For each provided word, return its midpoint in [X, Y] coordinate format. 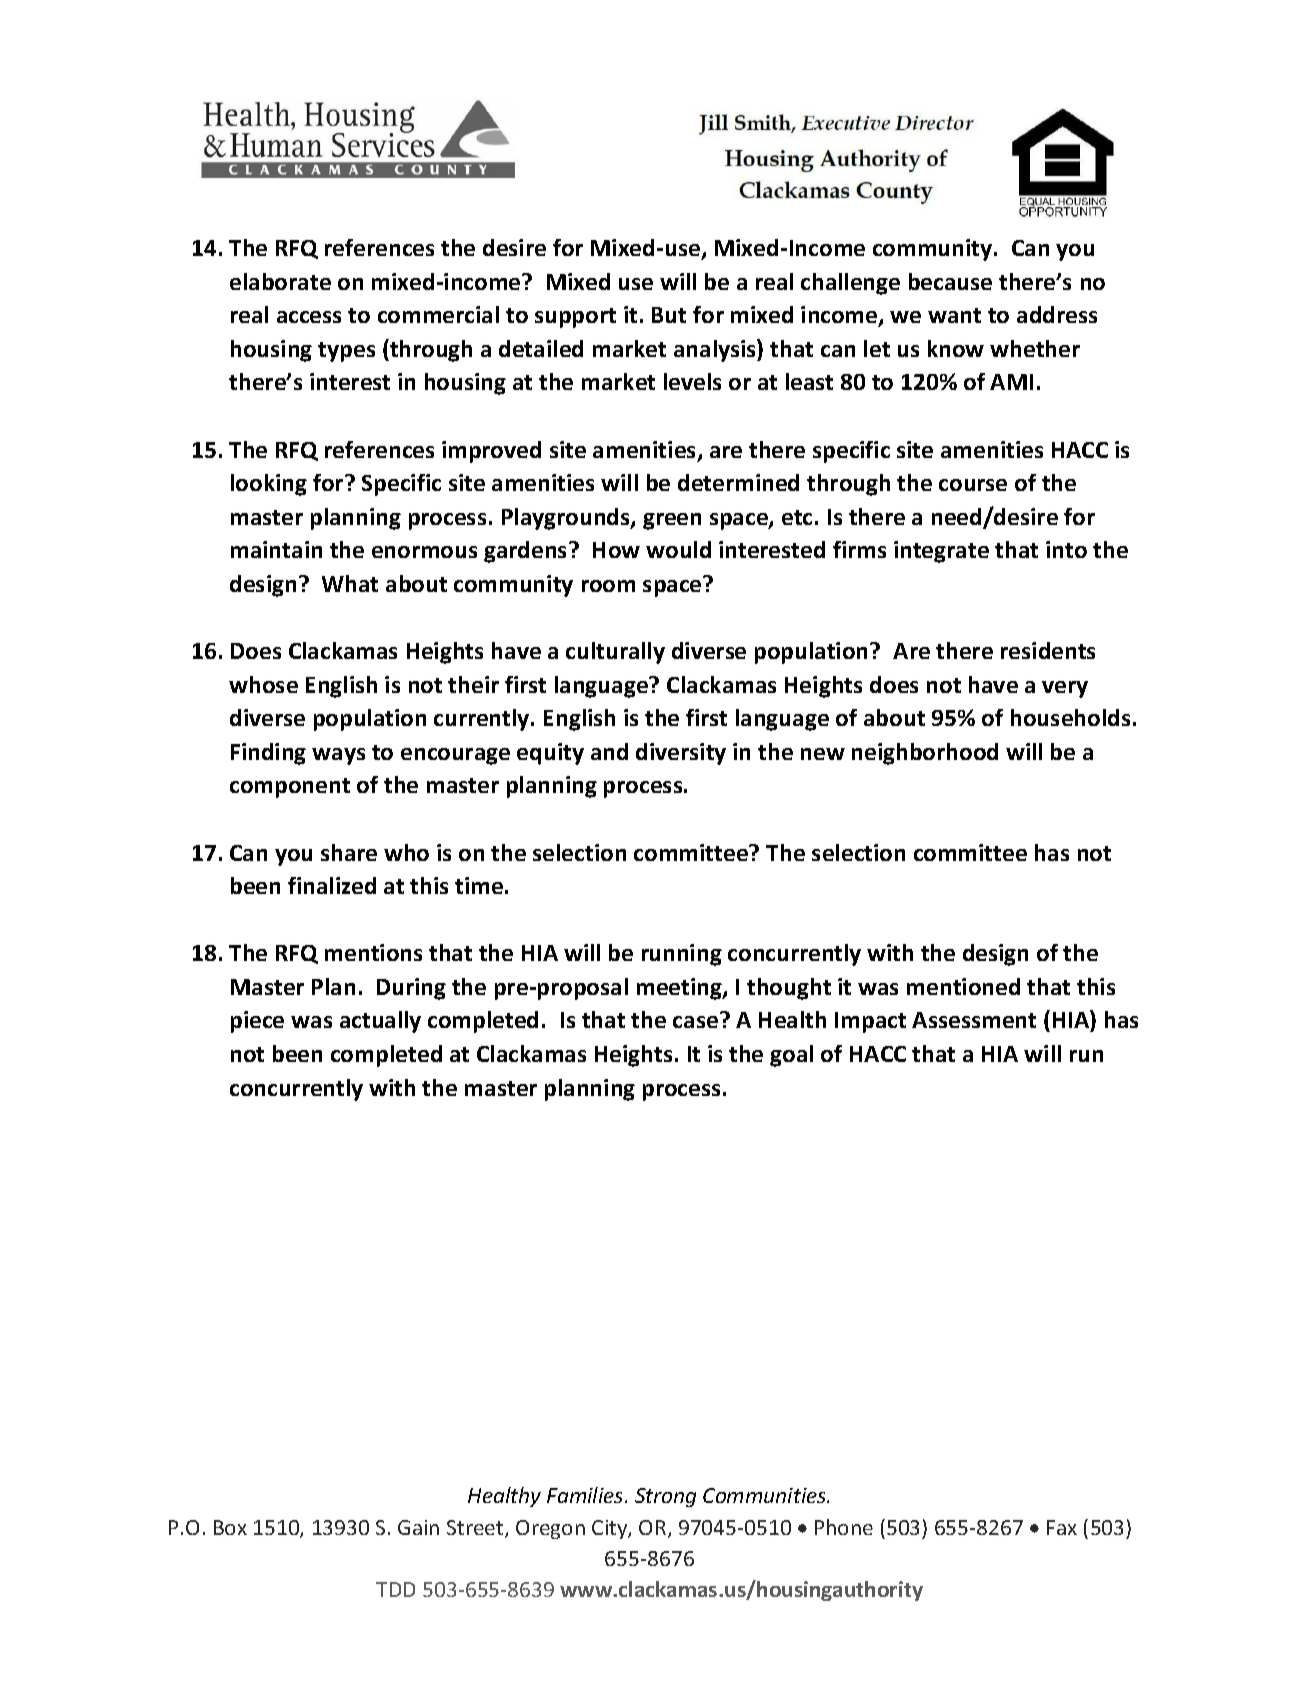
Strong [665, 1497]
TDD [395, 1589]
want [954, 315]
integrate [941, 552]
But [669, 315]
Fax [1062, 1527]
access [309, 317]
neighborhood [925, 754]
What [350, 583]
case [695, 1022]
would [678, 549]
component [290, 788]
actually [380, 1022]
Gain [418, 1527]
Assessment [974, 1020]
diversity [681, 754]
